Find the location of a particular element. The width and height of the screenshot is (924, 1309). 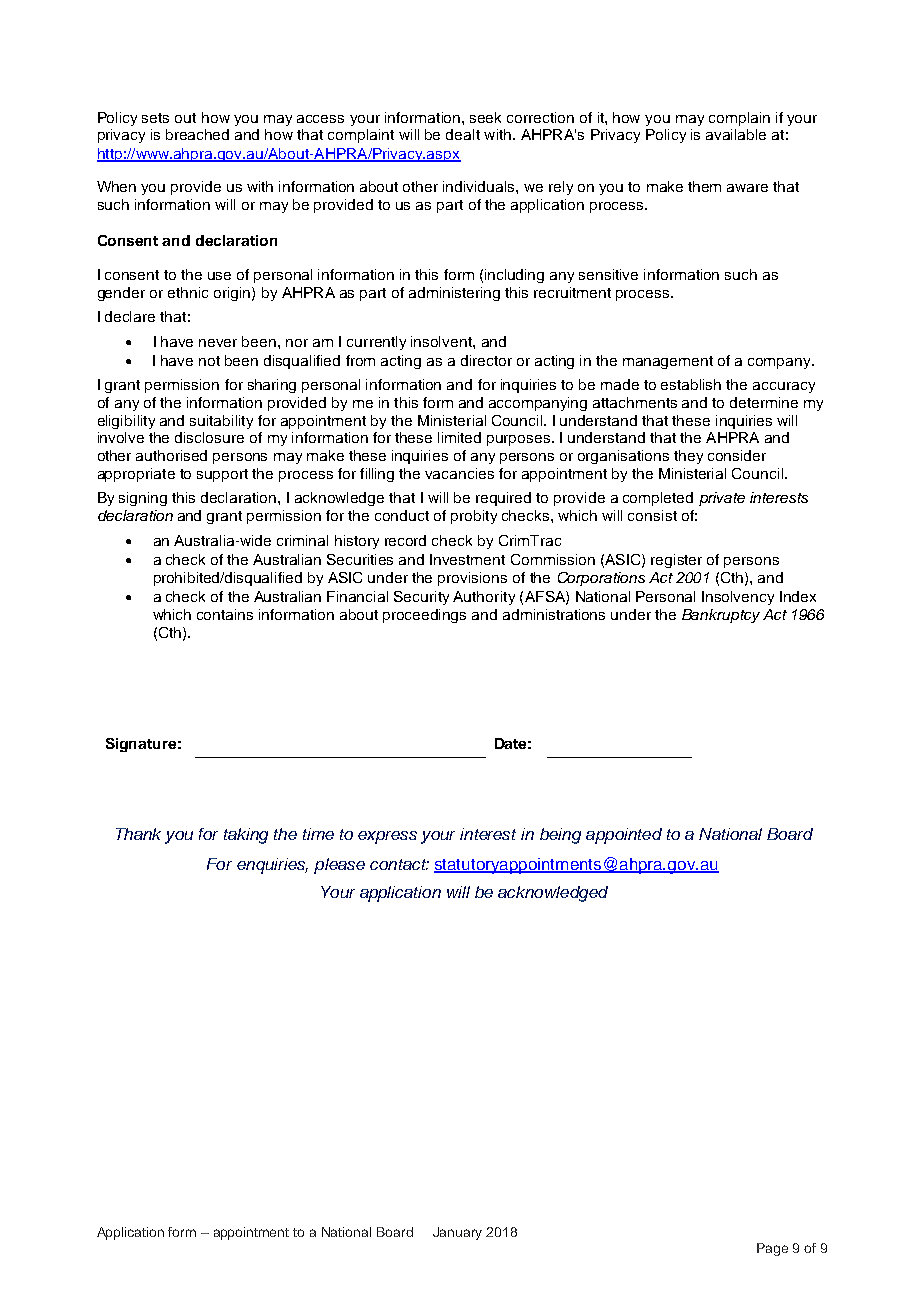

support is located at coordinates (222, 475).
